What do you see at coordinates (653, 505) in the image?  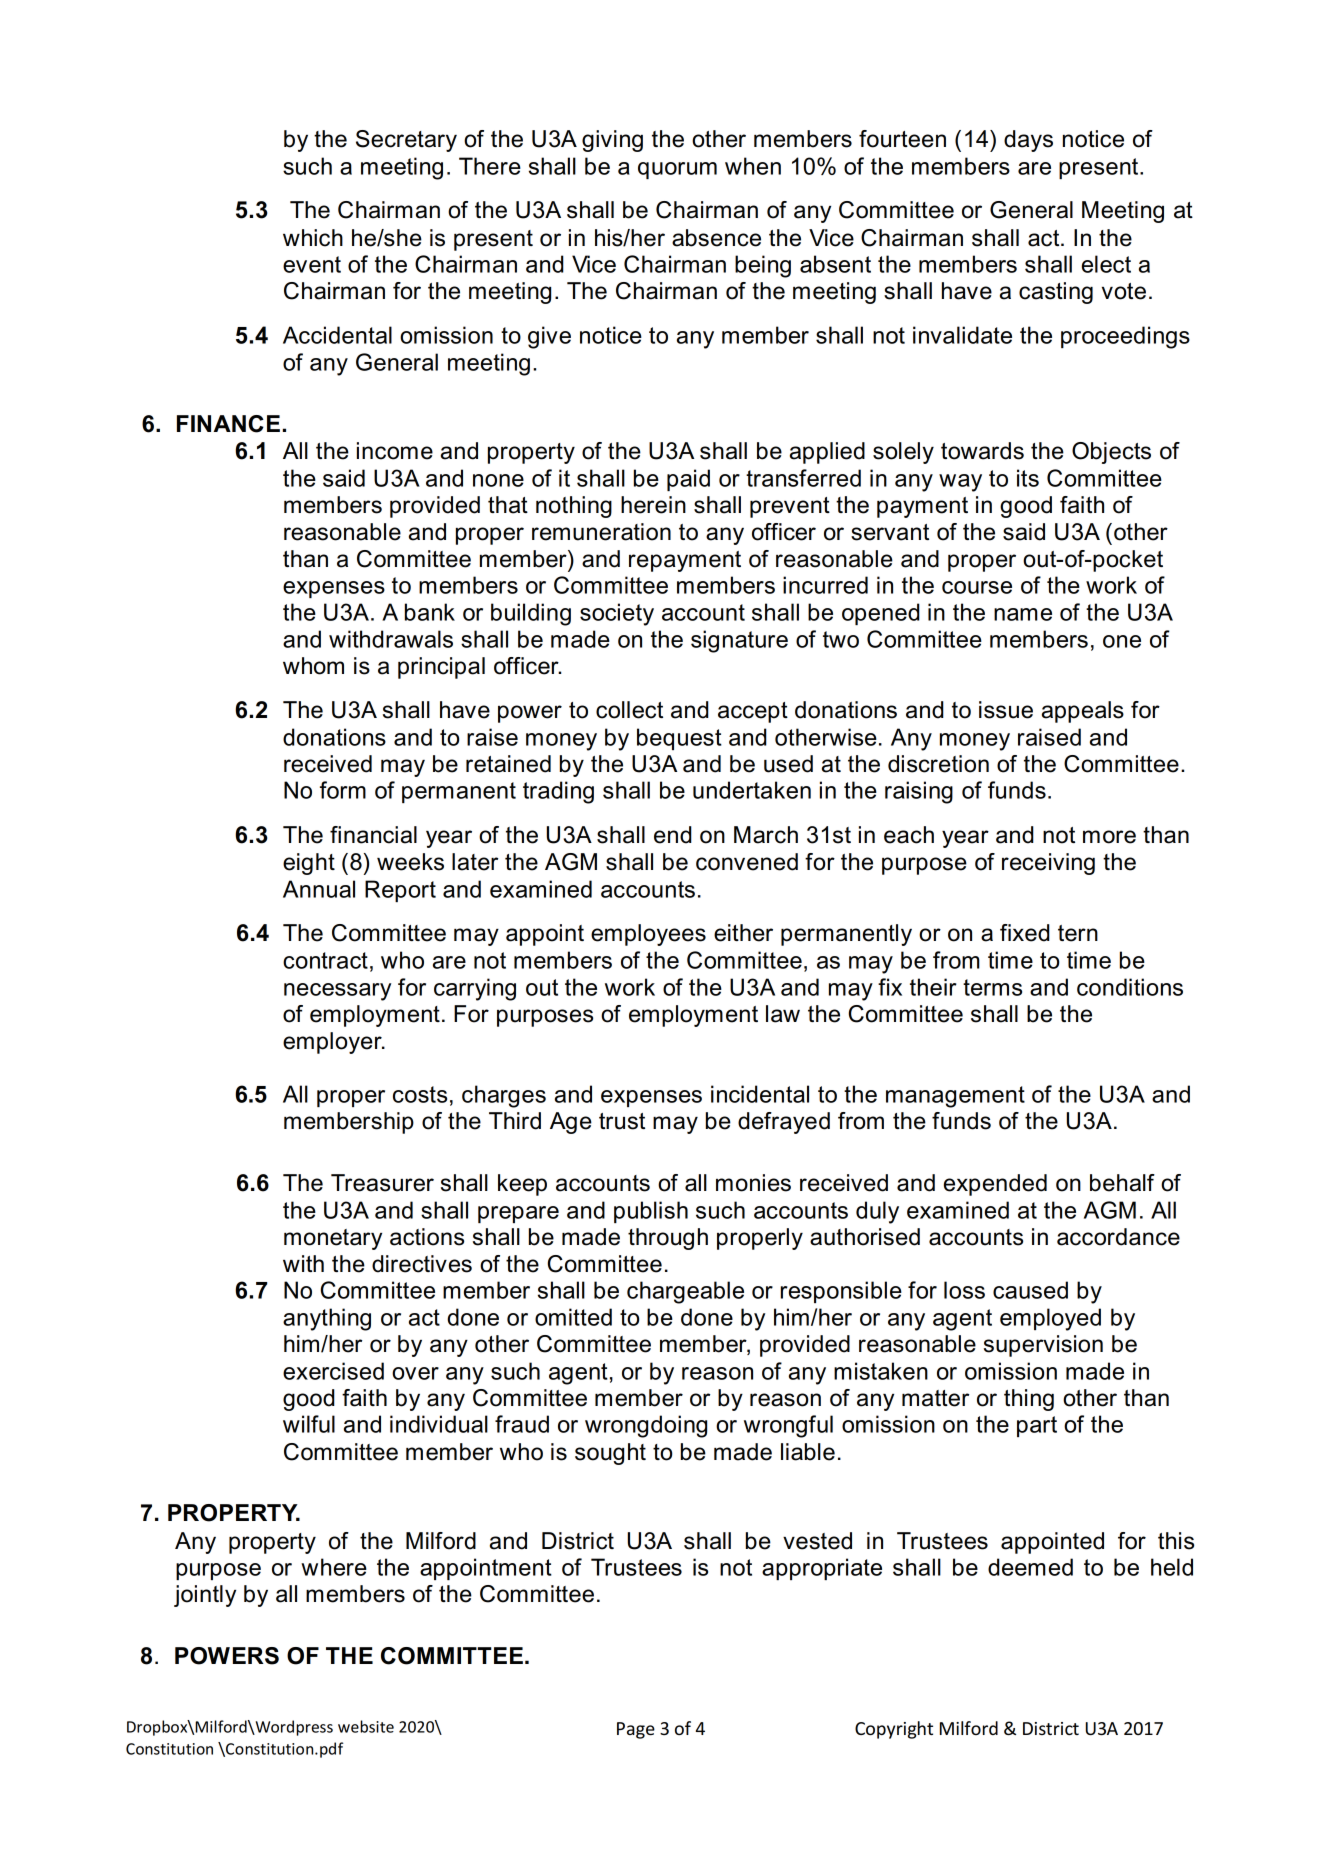 I see `herein` at bounding box center [653, 505].
